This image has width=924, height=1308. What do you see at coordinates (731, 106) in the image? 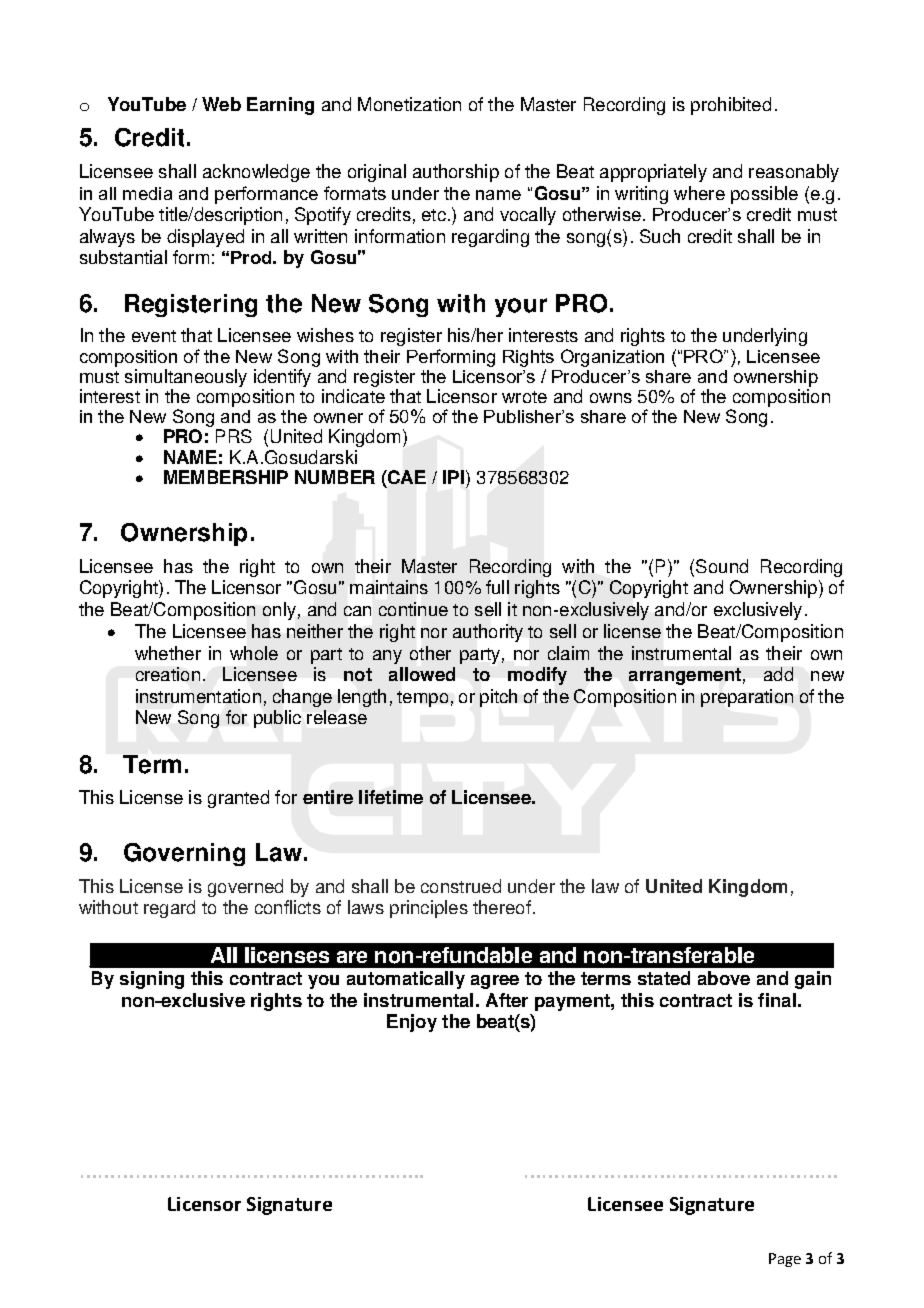
I see `prohibited` at bounding box center [731, 106].
